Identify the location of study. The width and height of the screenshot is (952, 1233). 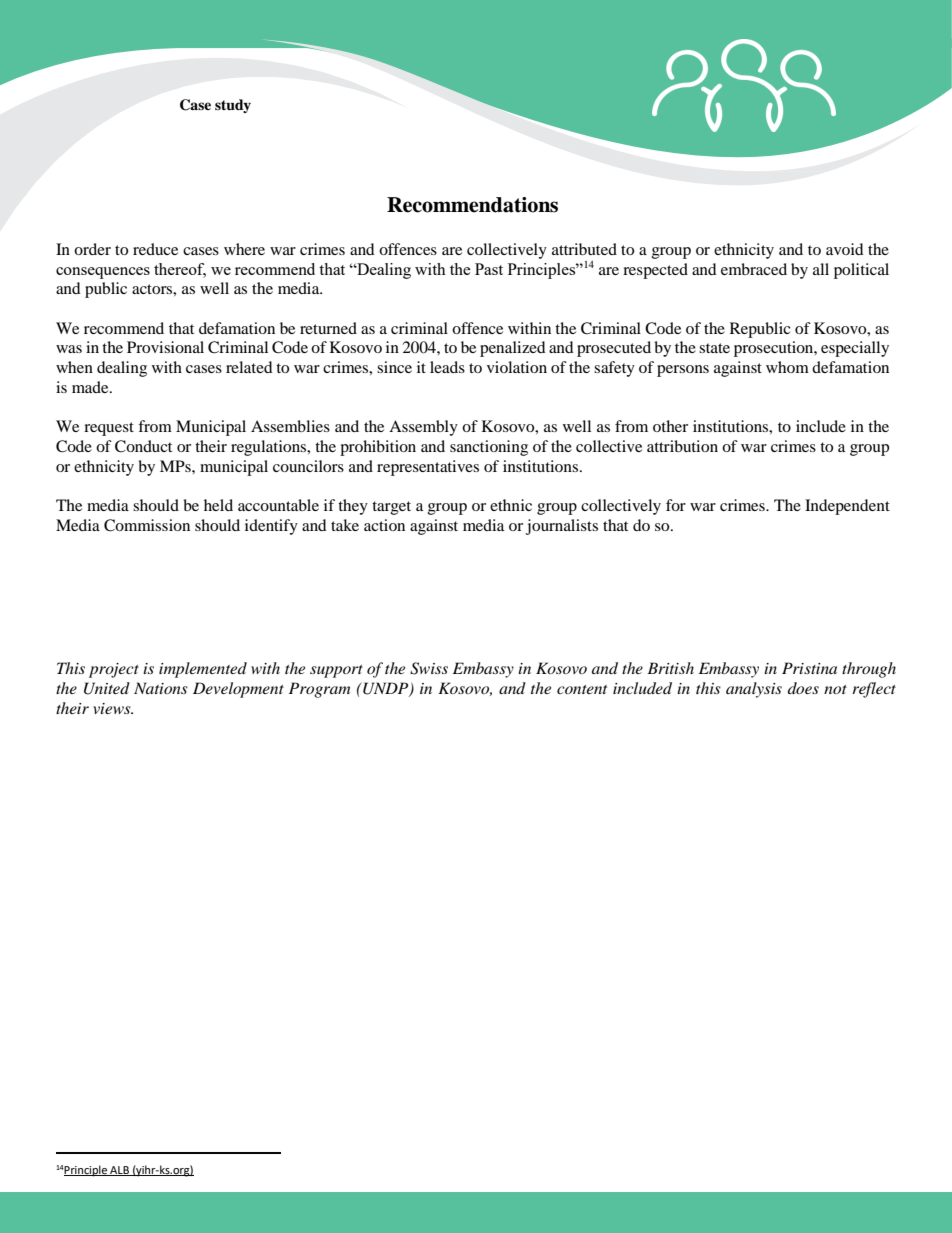
(233, 106).
